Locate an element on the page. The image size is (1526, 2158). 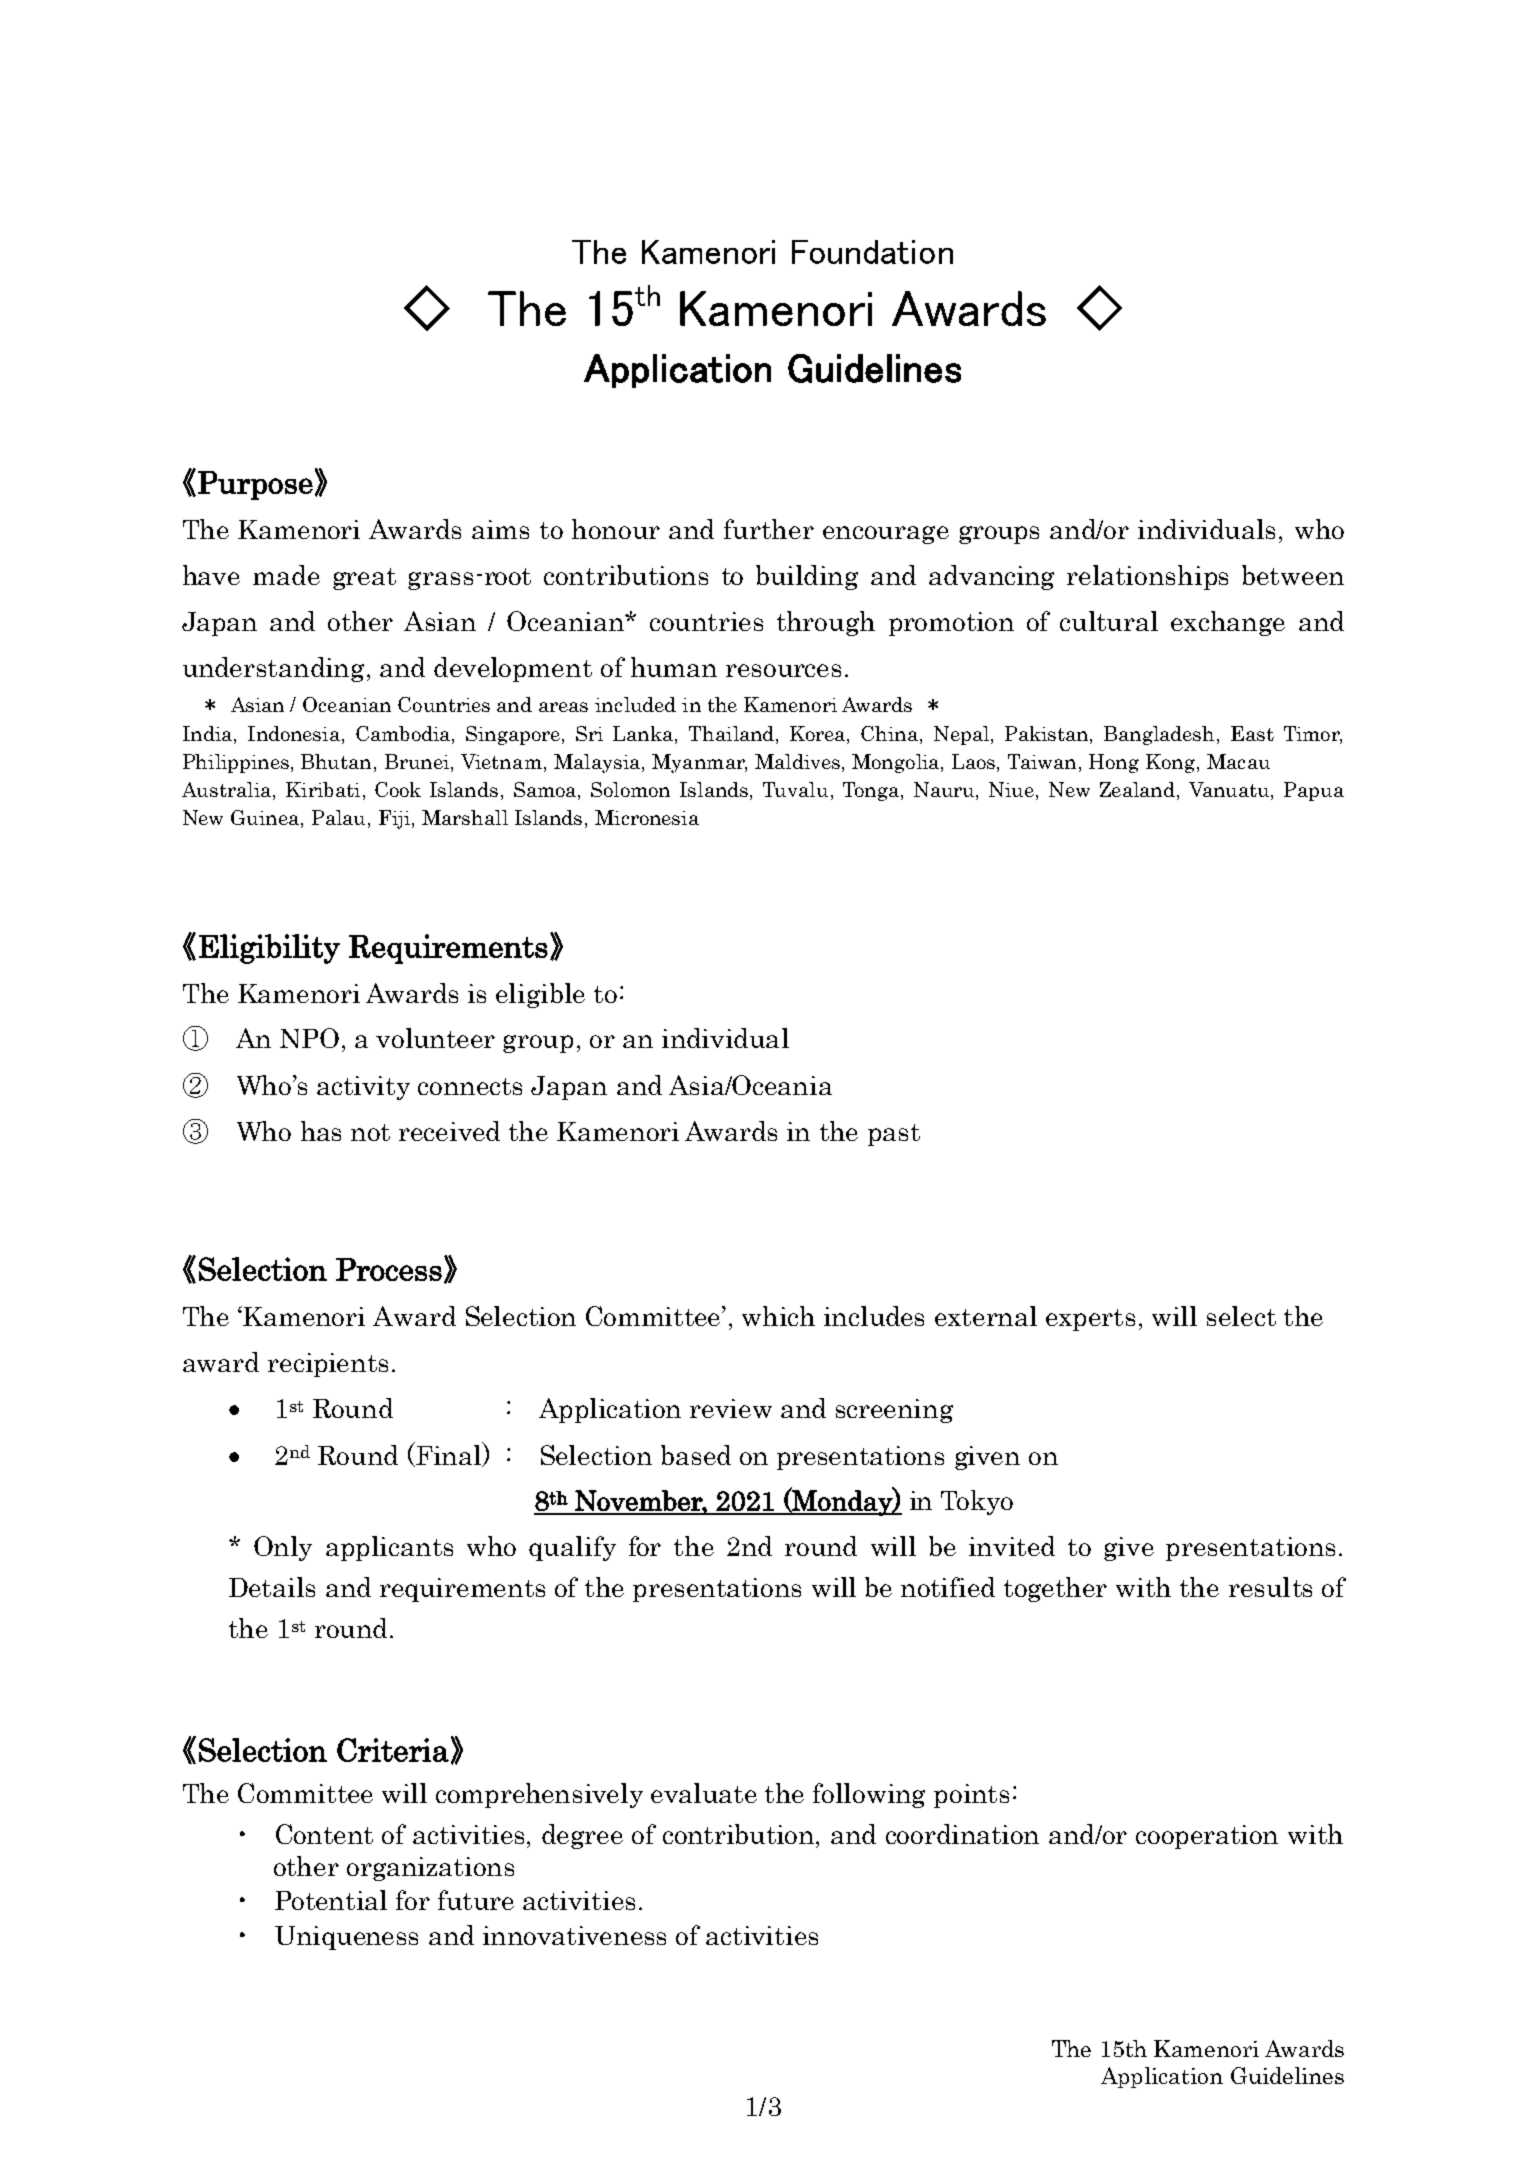
Palau is located at coordinates (340, 819).
